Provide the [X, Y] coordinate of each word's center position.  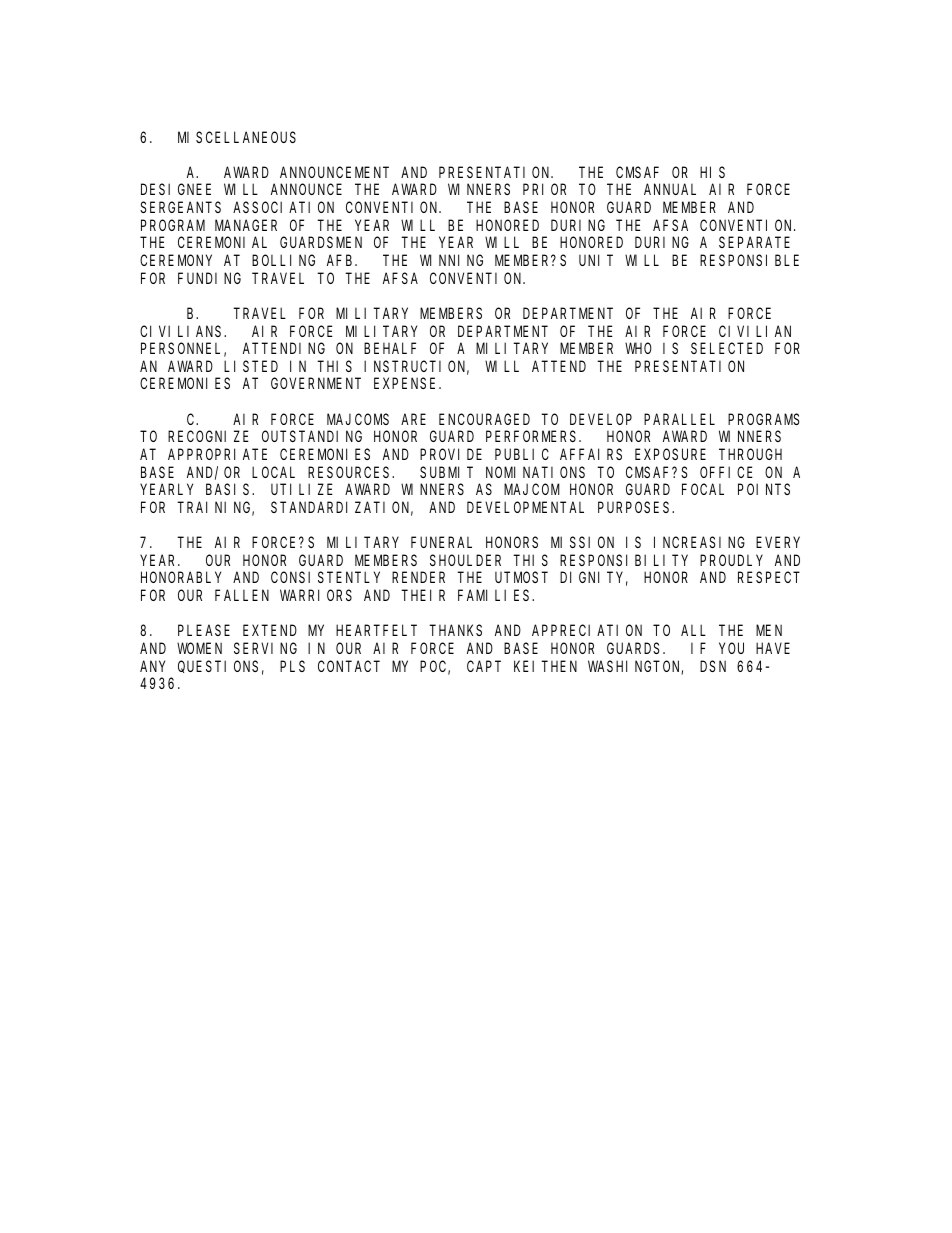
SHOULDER [465, 560]
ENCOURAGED [484, 419]
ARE [413, 419]
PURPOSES [635, 507]
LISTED [251, 366]
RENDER [418, 578]
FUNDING [209, 278]
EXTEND [270, 631]
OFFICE [726, 472]
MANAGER [246, 225]
